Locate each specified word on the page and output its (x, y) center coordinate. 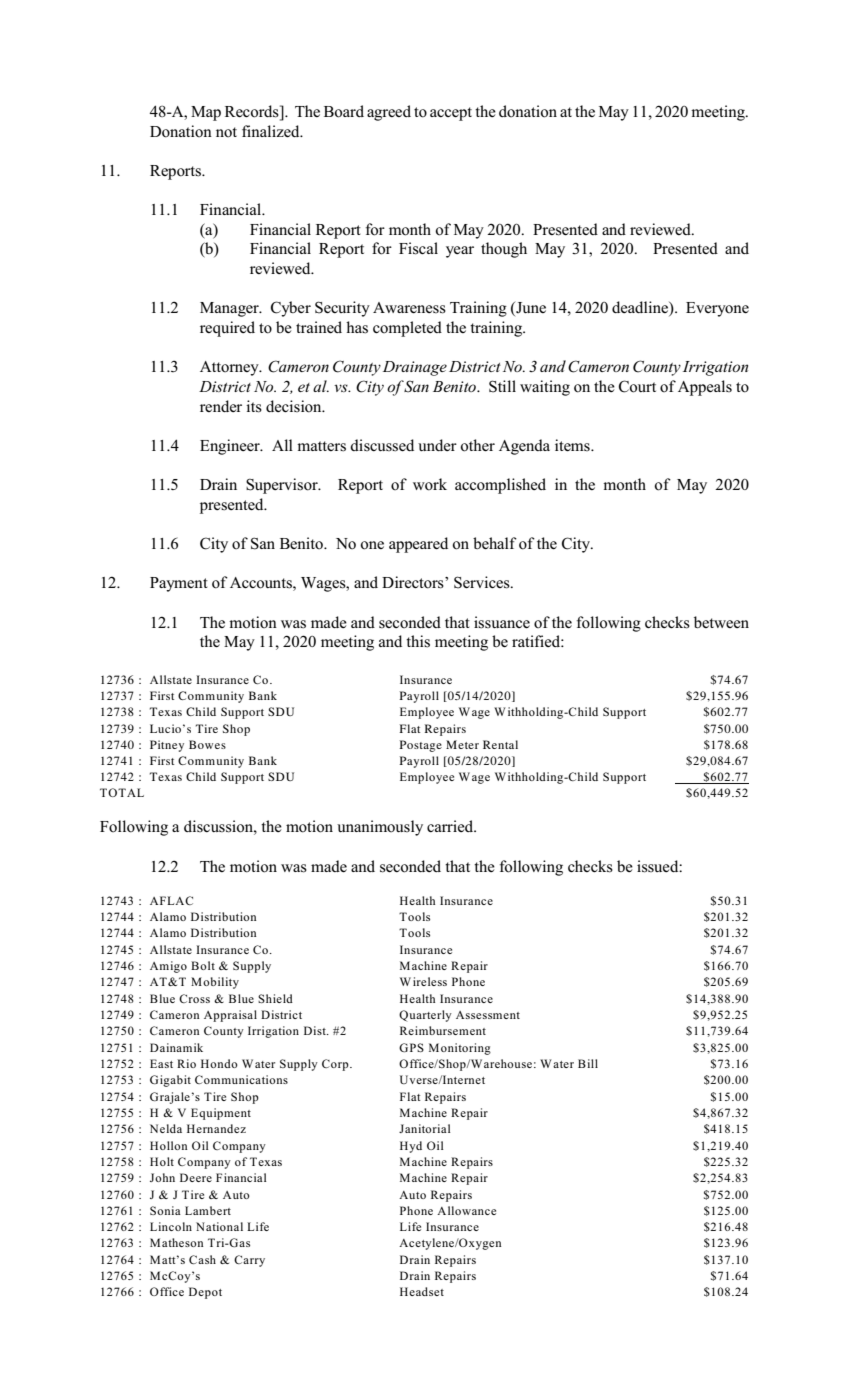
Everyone (717, 309)
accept (451, 114)
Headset (422, 1291)
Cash (202, 1259)
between (721, 622)
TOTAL (122, 792)
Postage (420, 746)
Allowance (466, 1210)
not (226, 132)
